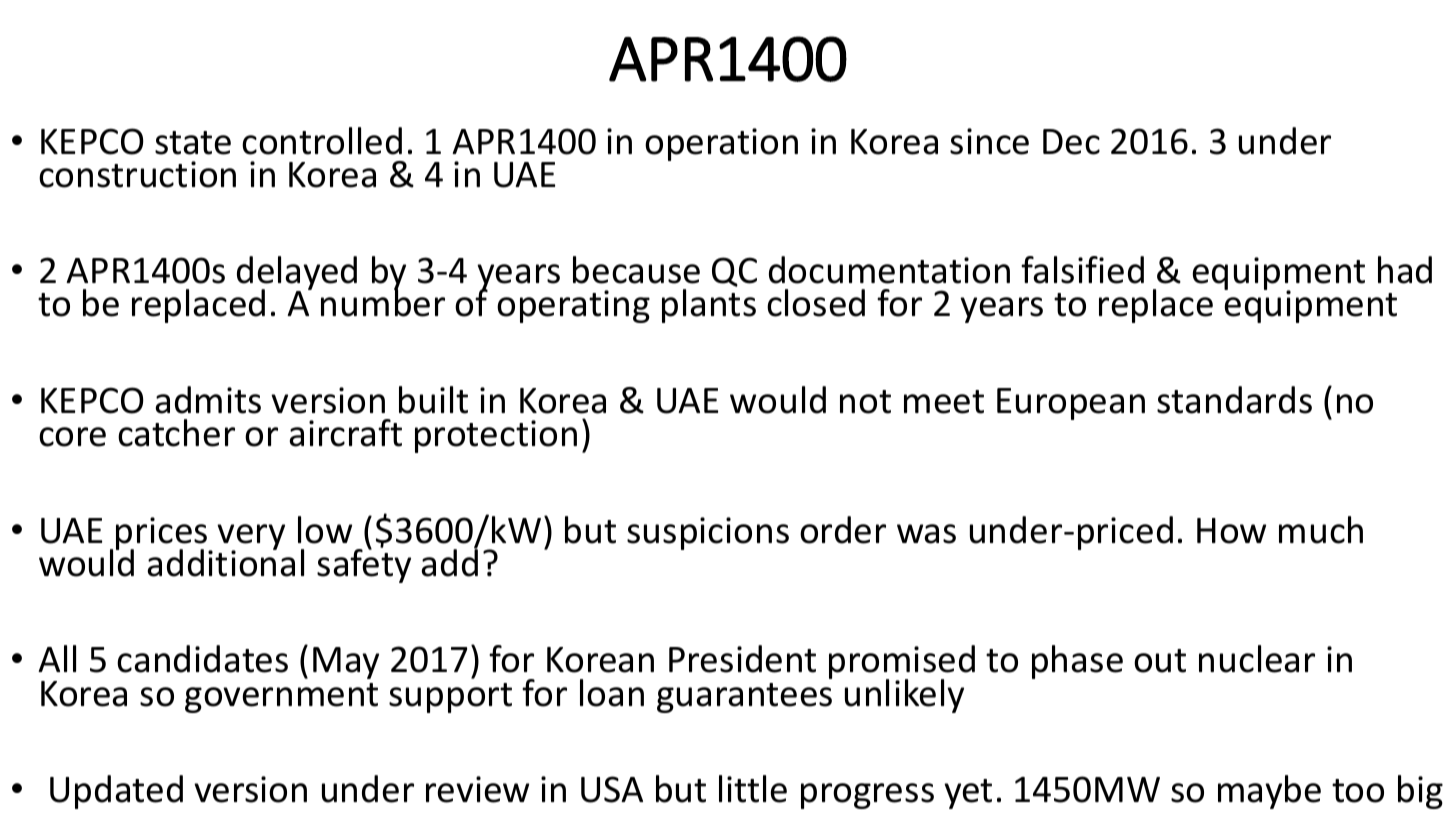  What do you see at coordinates (116, 792) in the page?
I see `Updated` at bounding box center [116, 792].
